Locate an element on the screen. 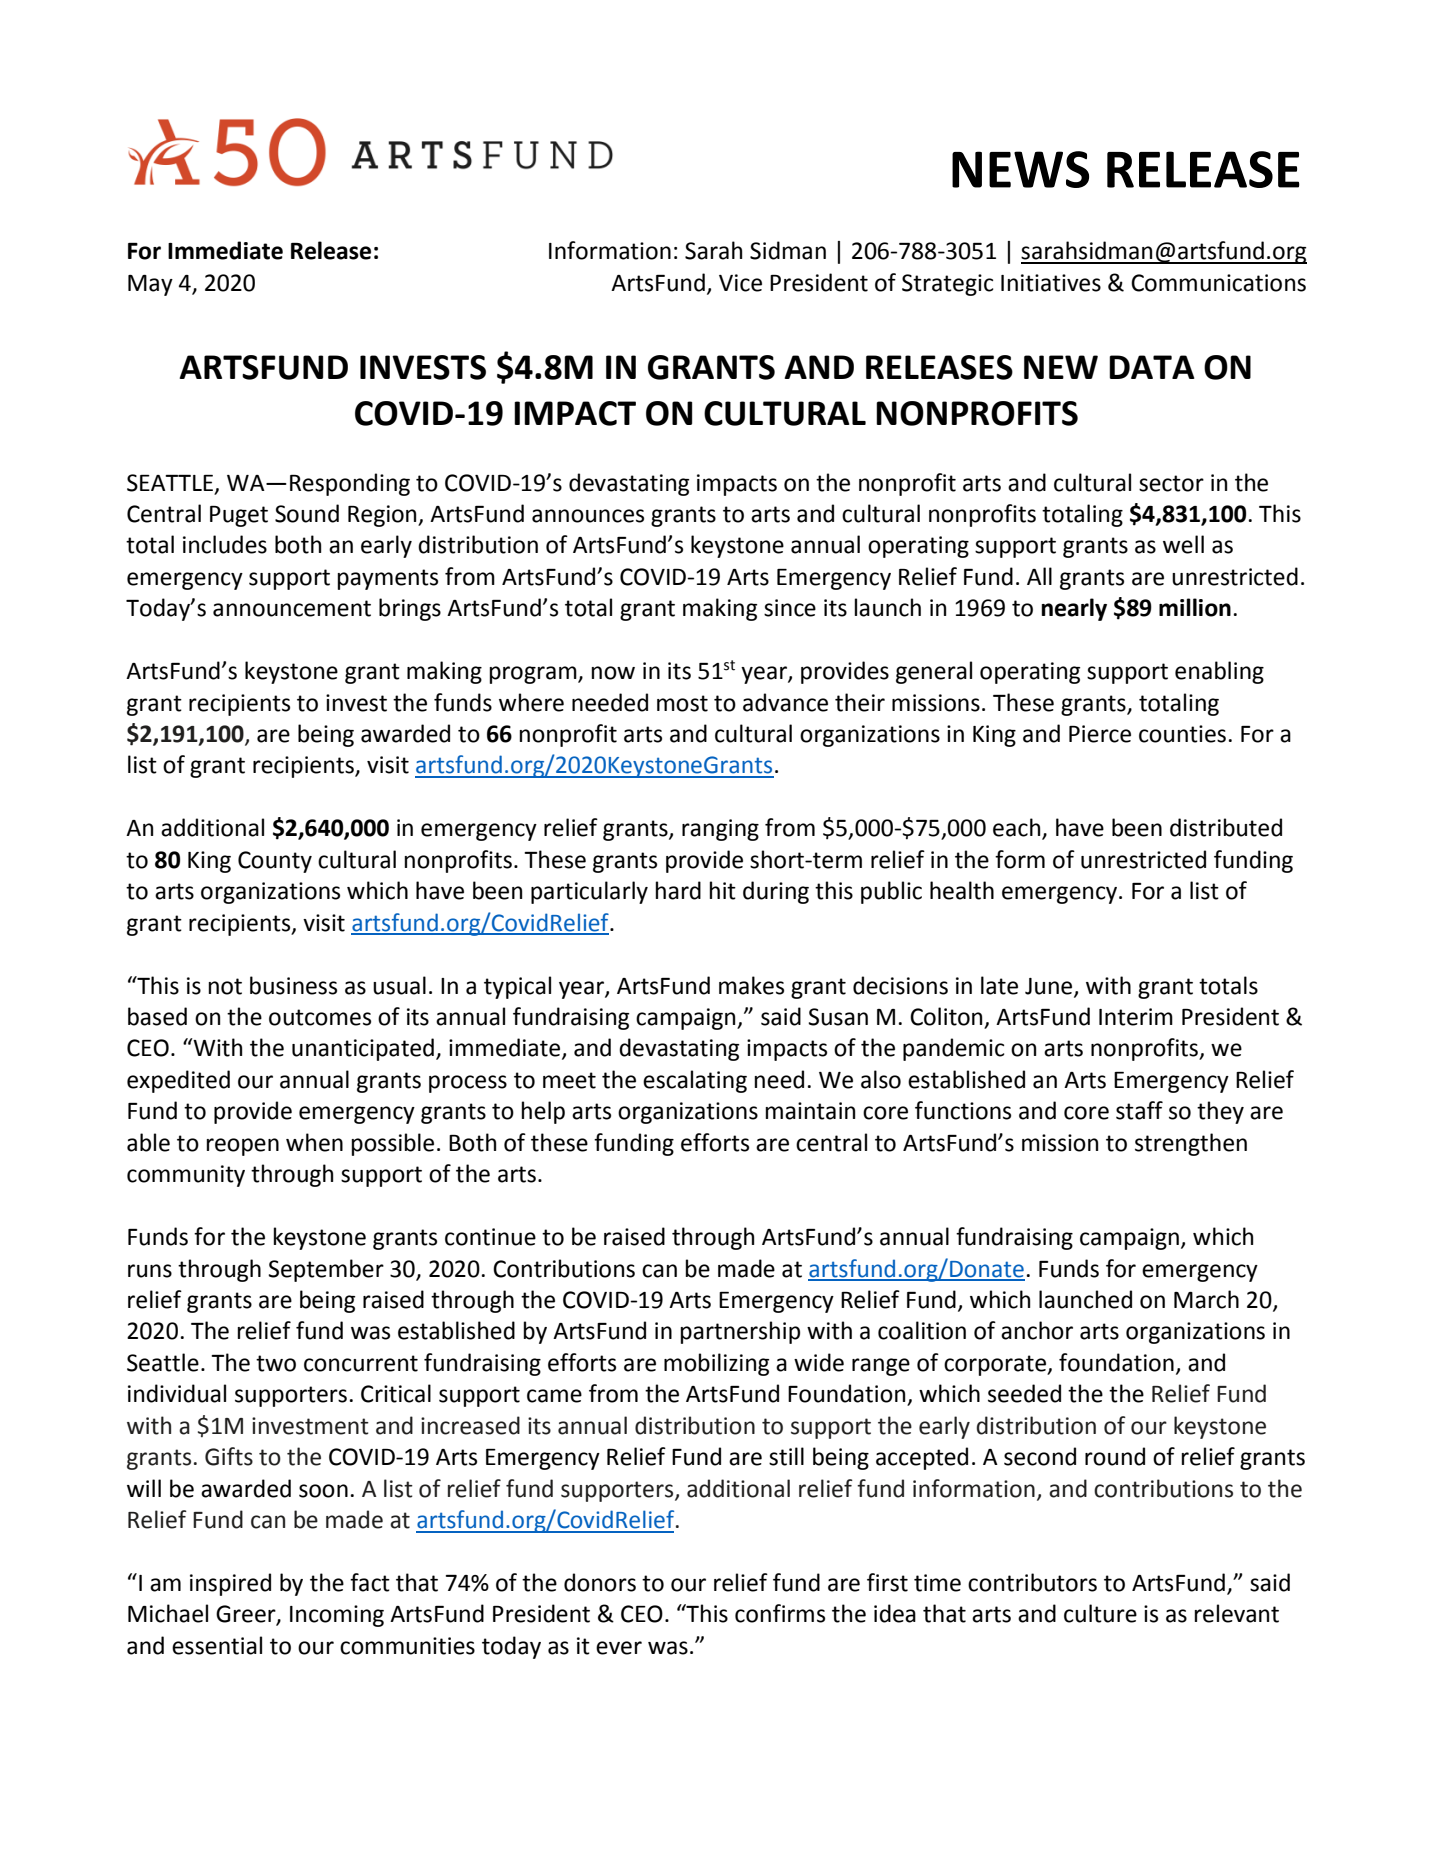  culture is located at coordinates (1100, 1613).
